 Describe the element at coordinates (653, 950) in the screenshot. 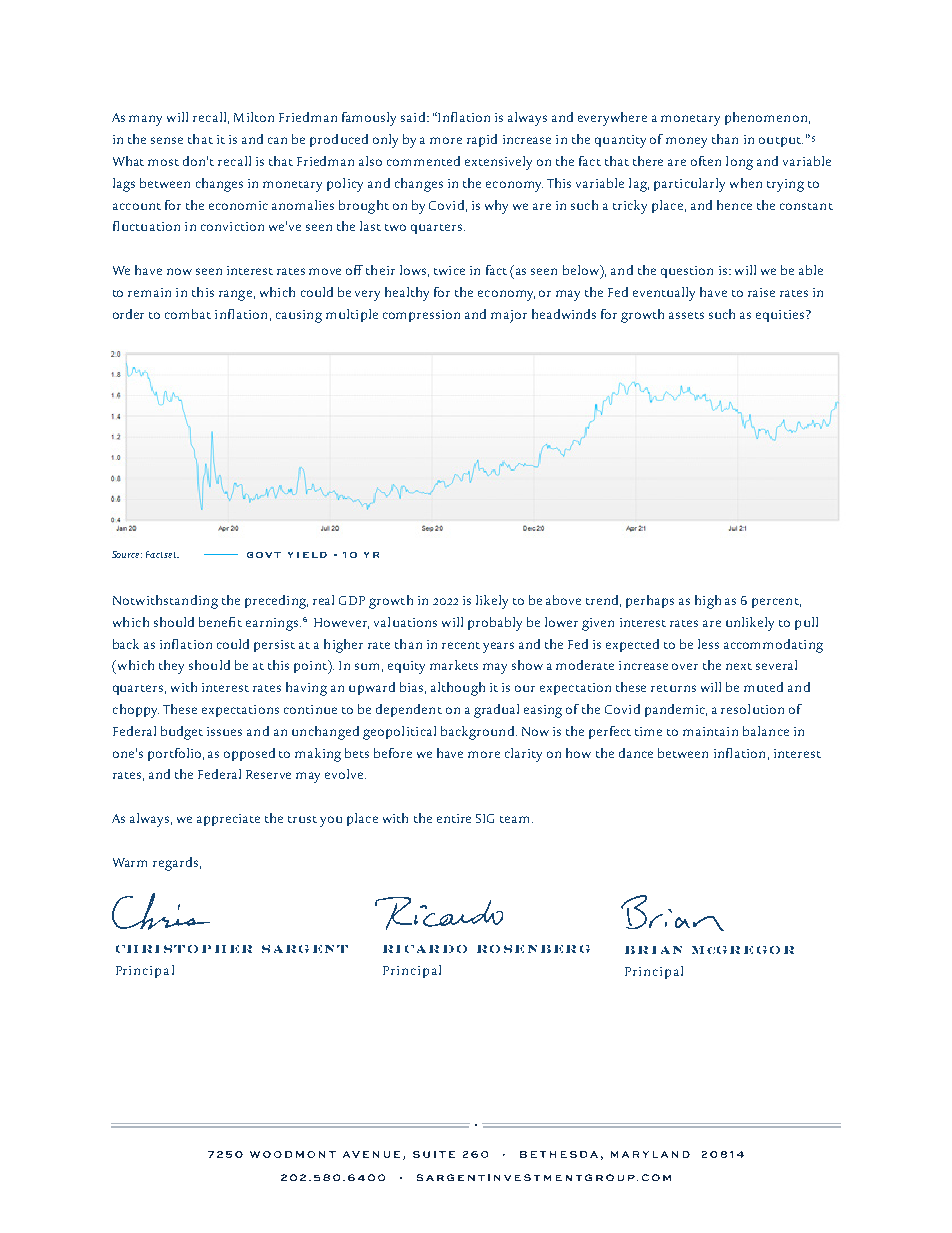

I see `Brian` at that location.
